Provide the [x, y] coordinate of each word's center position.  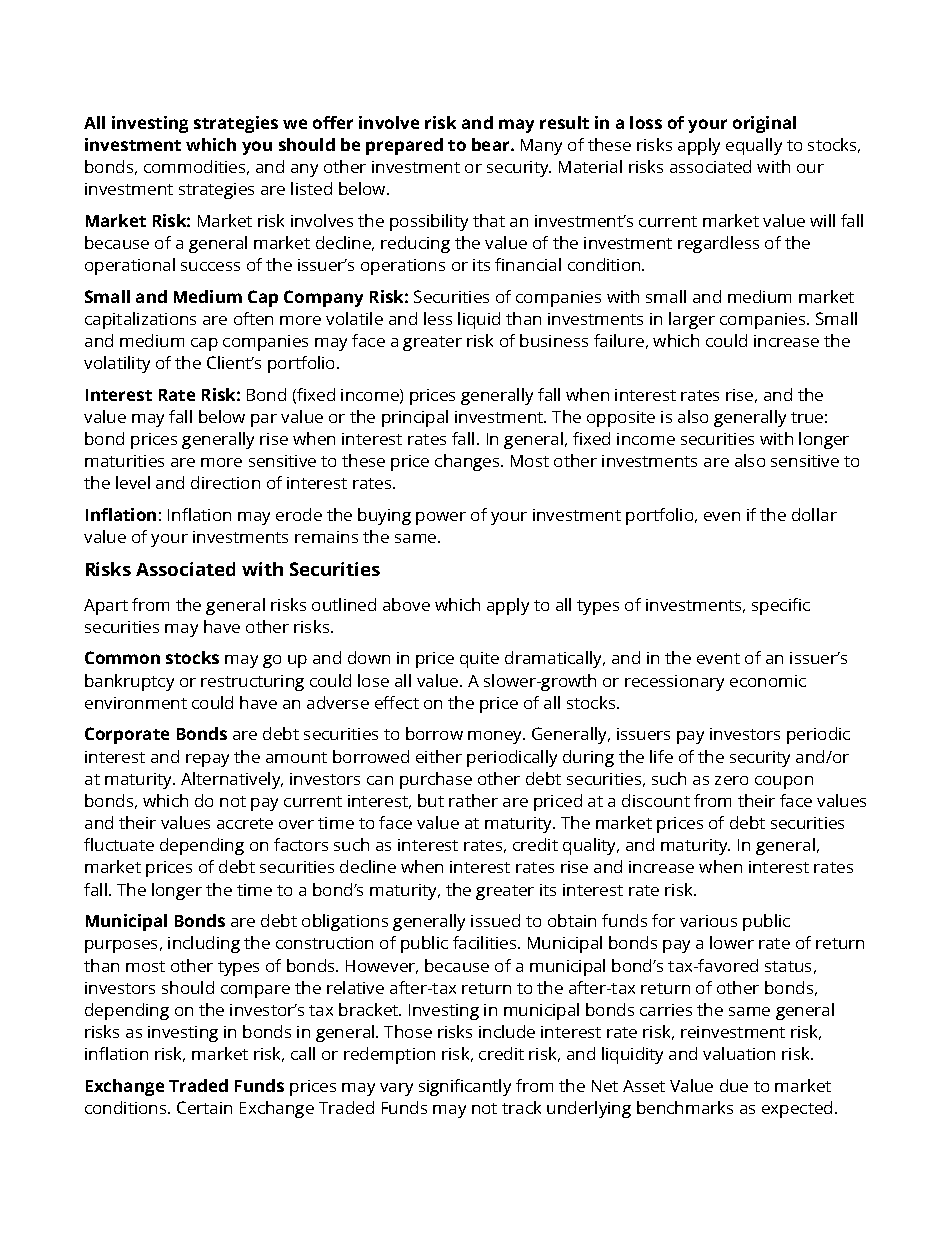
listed [311, 188]
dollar [814, 514]
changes [468, 462]
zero [731, 780]
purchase [436, 780]
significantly [465, 1087]
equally [754, 146]
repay [207, 760]
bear [492, 144]
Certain [204, 1107]
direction [225, 482]
